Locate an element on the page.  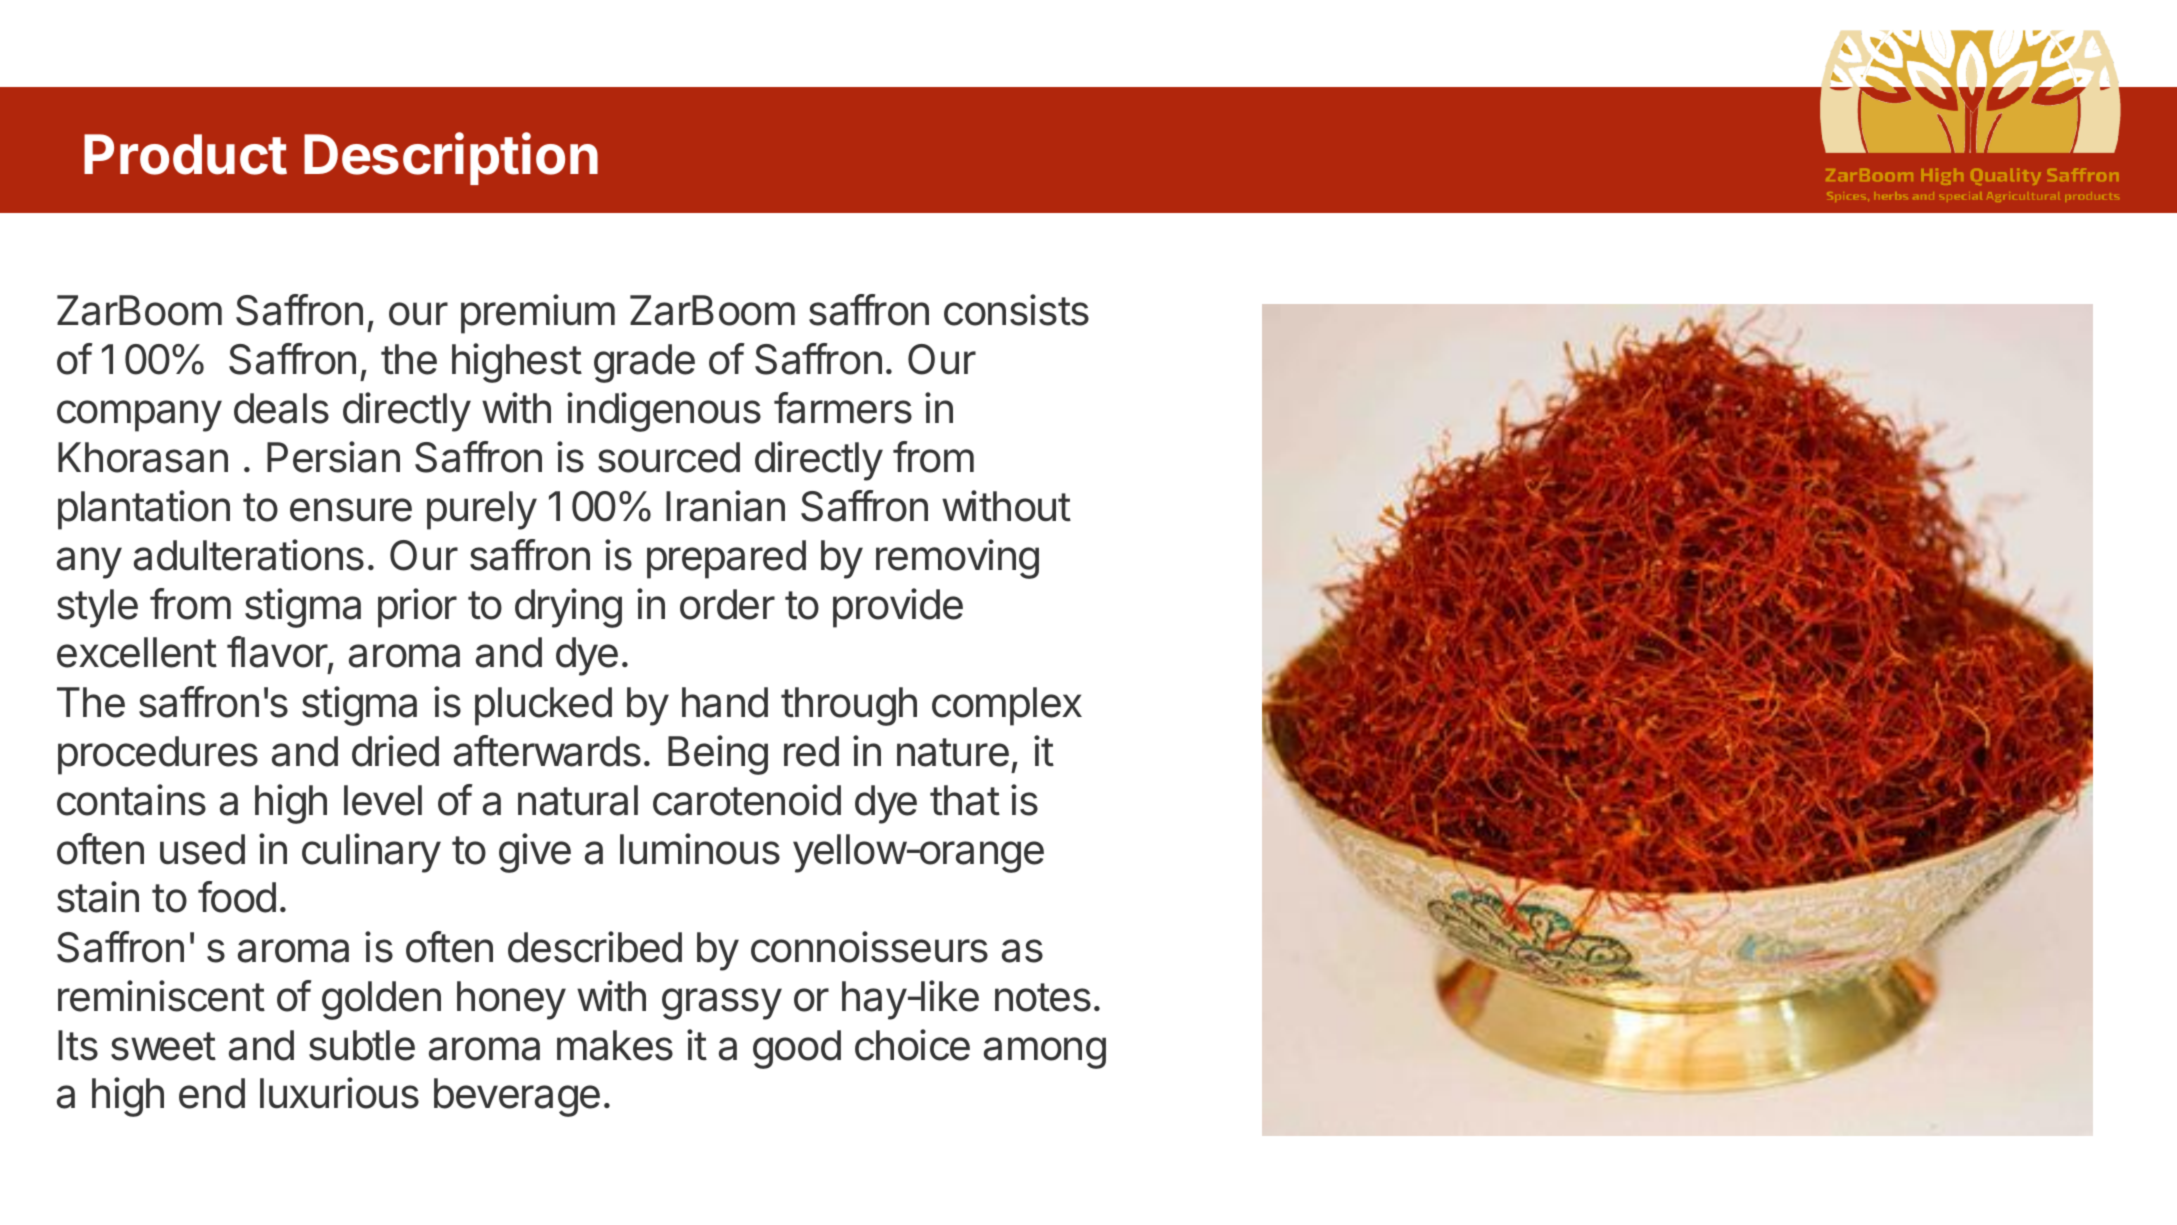
drying is located at coordinates (568, 608).
